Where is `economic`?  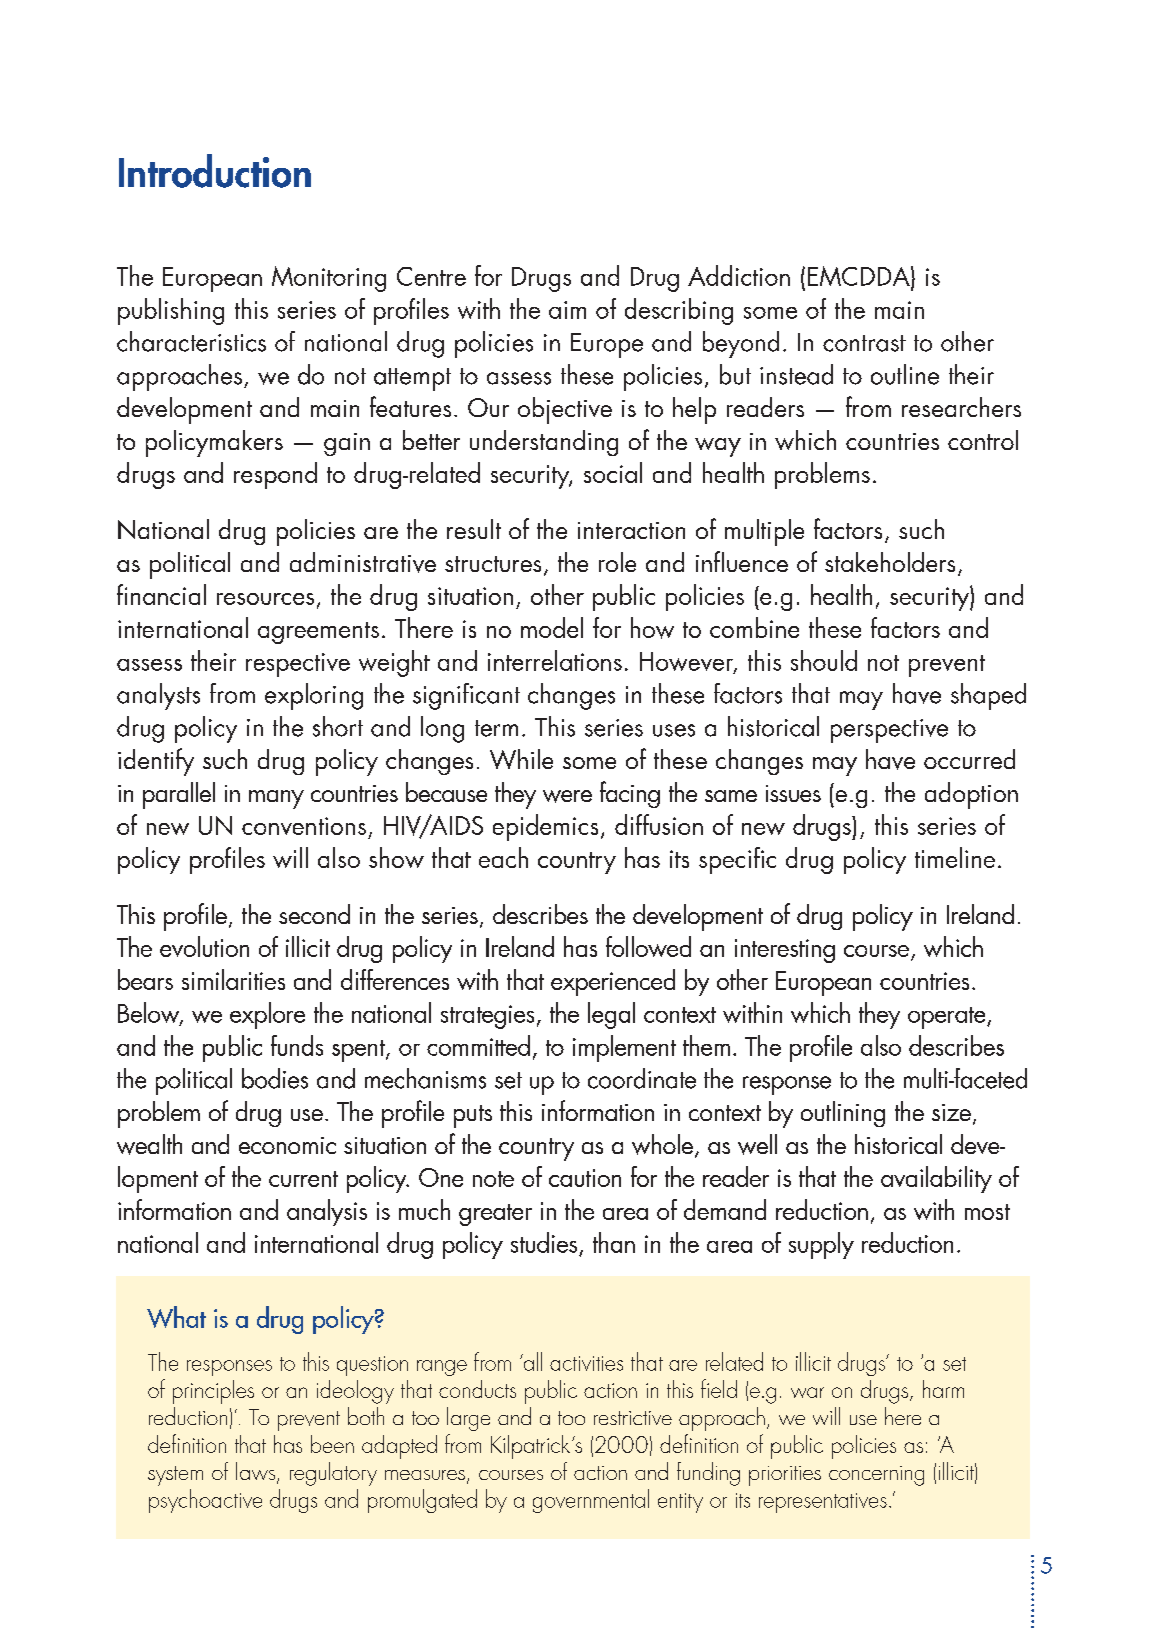 economic is located at coordinates (287, 1145).
